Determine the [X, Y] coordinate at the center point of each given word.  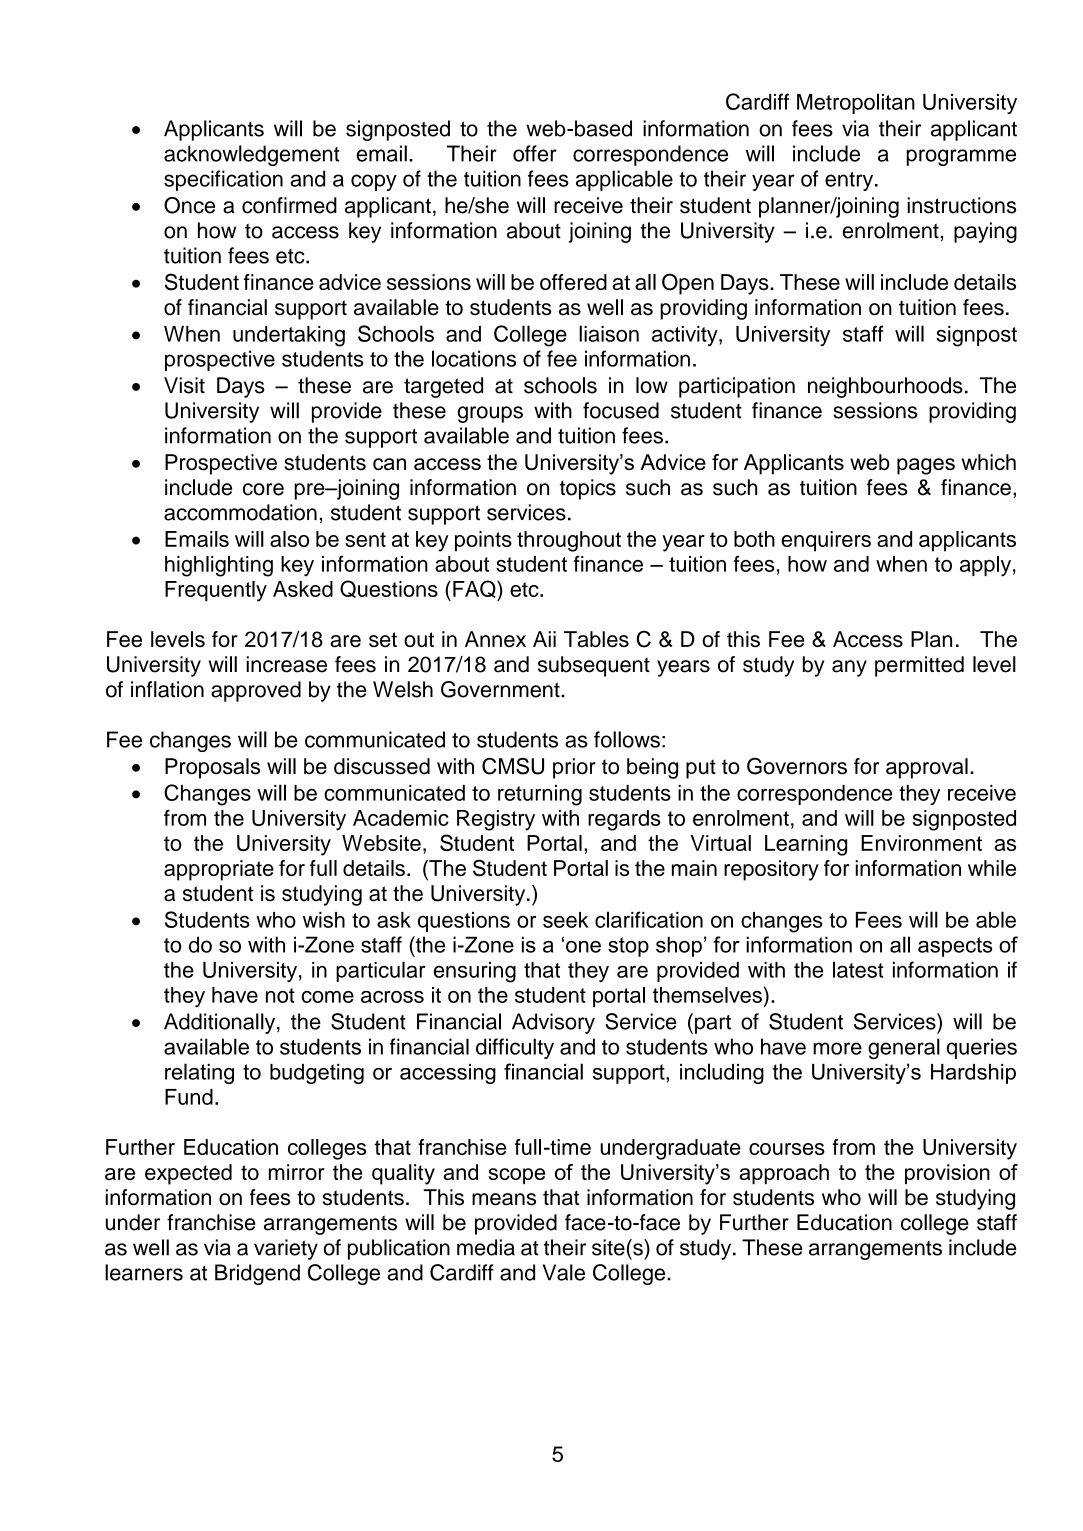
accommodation [240, 512]
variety [286, 1249]
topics [588, 489]
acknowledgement [252, 155]
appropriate [219, 870]
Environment [921, 843]
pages [926, 466]
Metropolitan [856, 103]
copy [374, 182]
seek [566, 920]
